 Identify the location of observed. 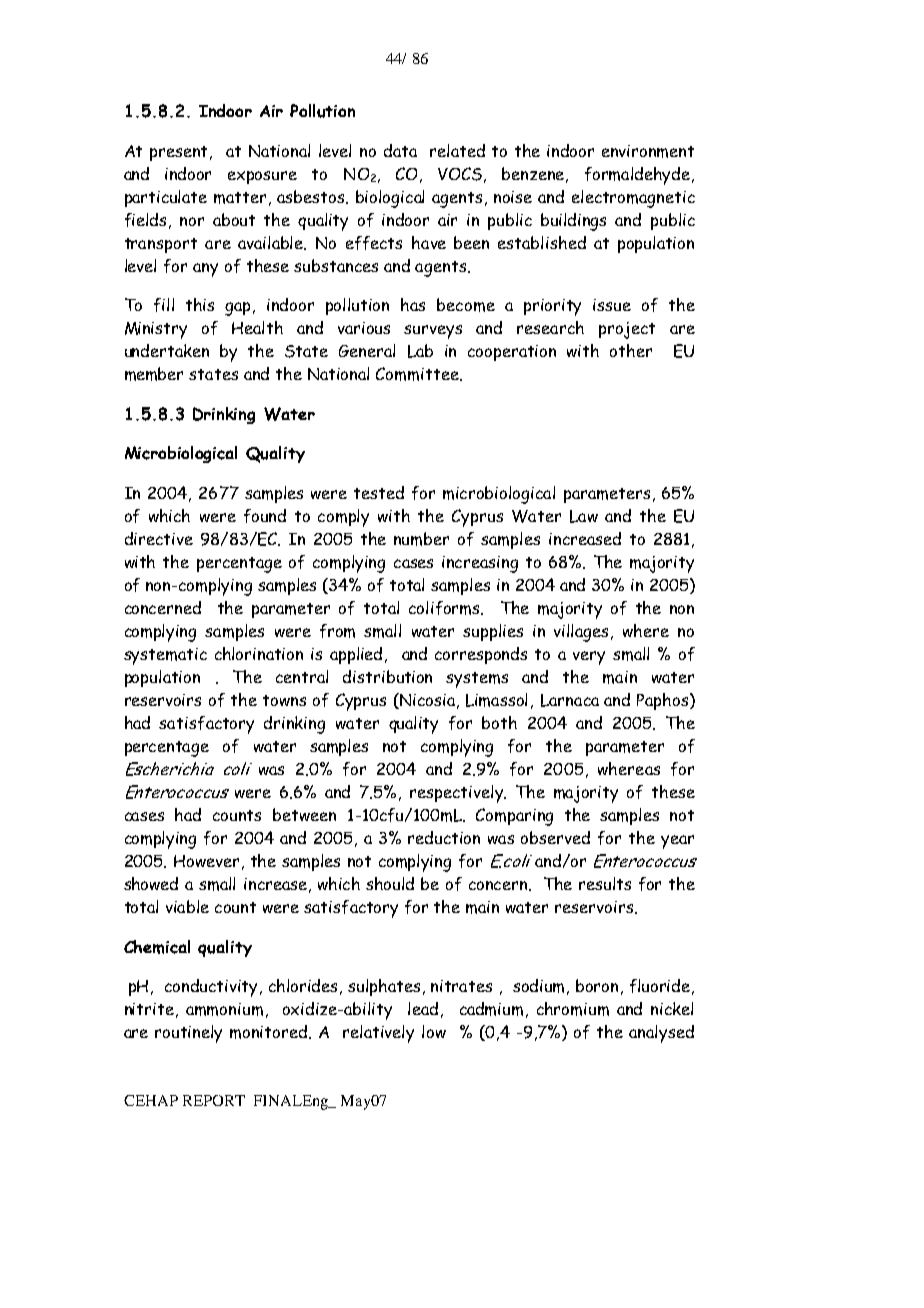
(555, 837).
